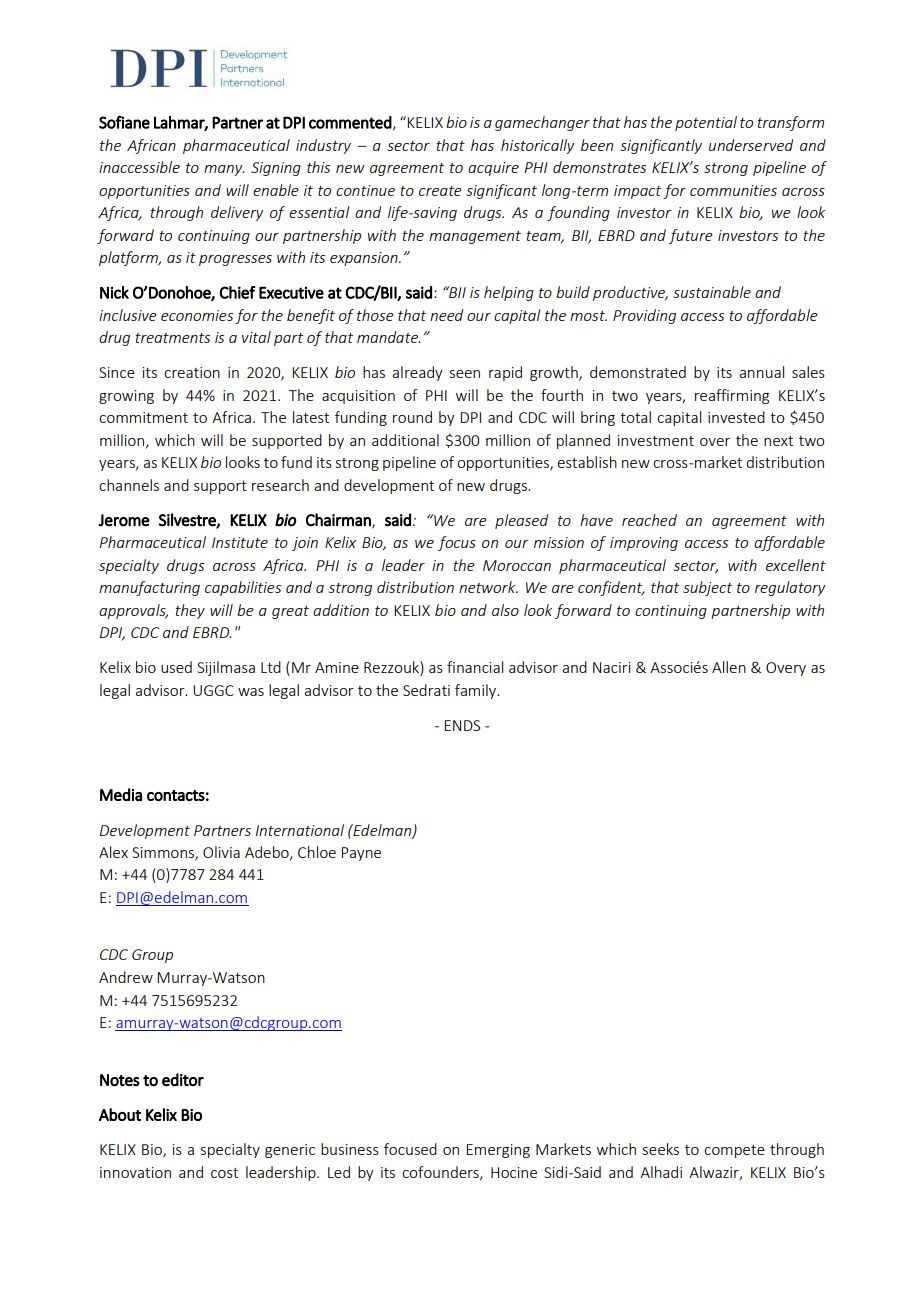 Image resolution: width=924 pixels, height=1308 pixels. I want to click on subject, so click(707, 588).
